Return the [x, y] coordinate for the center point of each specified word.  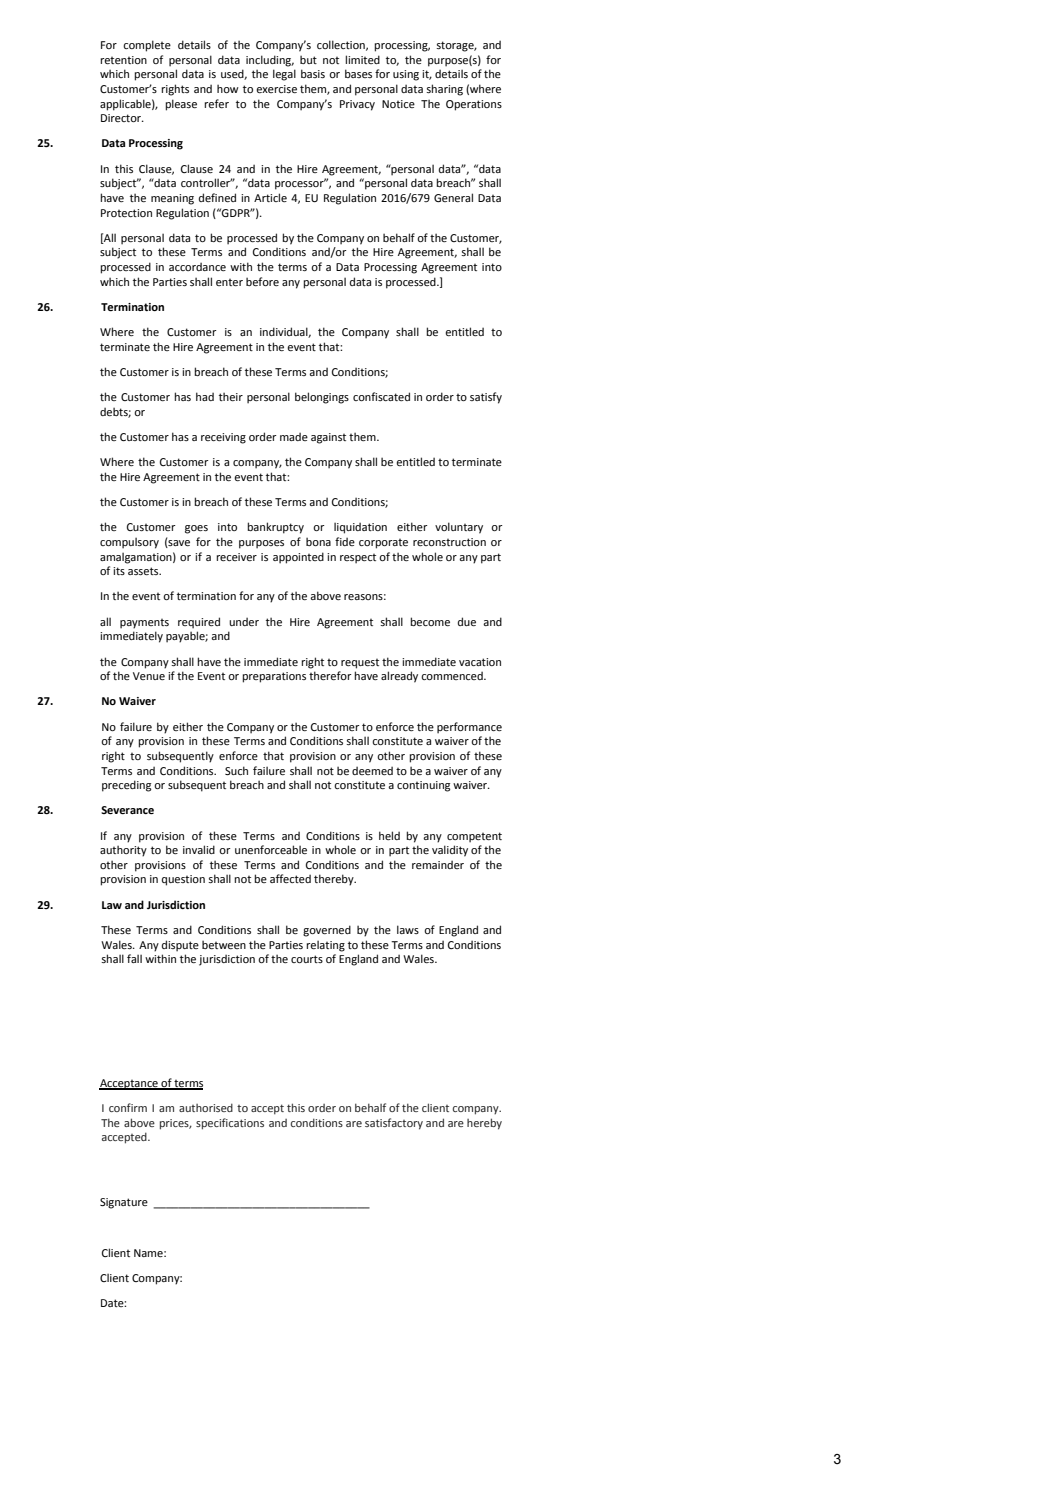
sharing [444, 90]
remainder [438, 864]
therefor [330, 675]
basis [313, 73]
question [183, 880]
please [181, 105]
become [430, 621]
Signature [124, 1203]
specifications [230, 1124]
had [205, 396]
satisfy [486, 398]
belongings [322, 398]
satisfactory [394, 1124]
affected [290, 878]
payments [144, 624]
